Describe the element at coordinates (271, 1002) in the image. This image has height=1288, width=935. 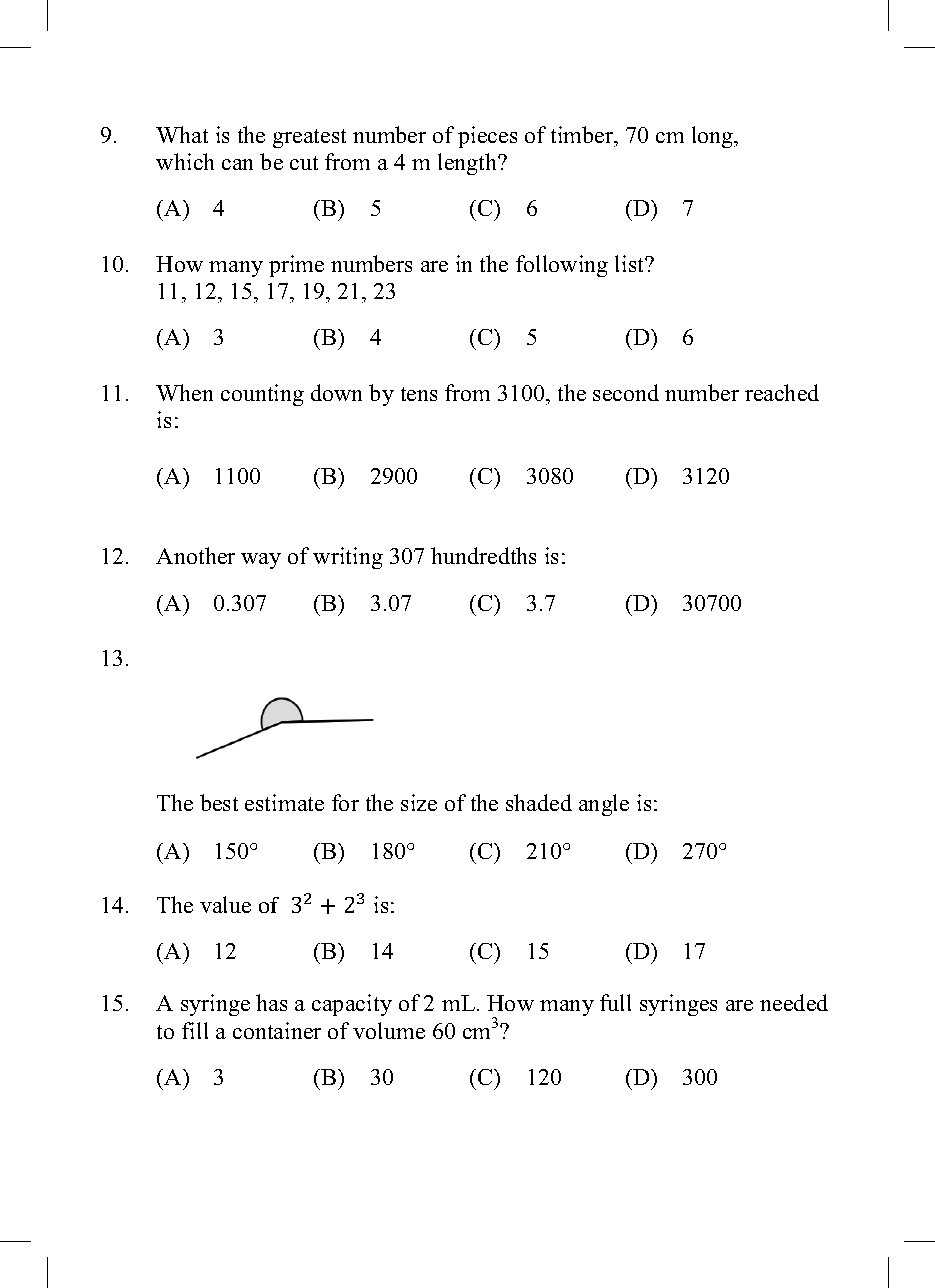
I see `has` at that location.
